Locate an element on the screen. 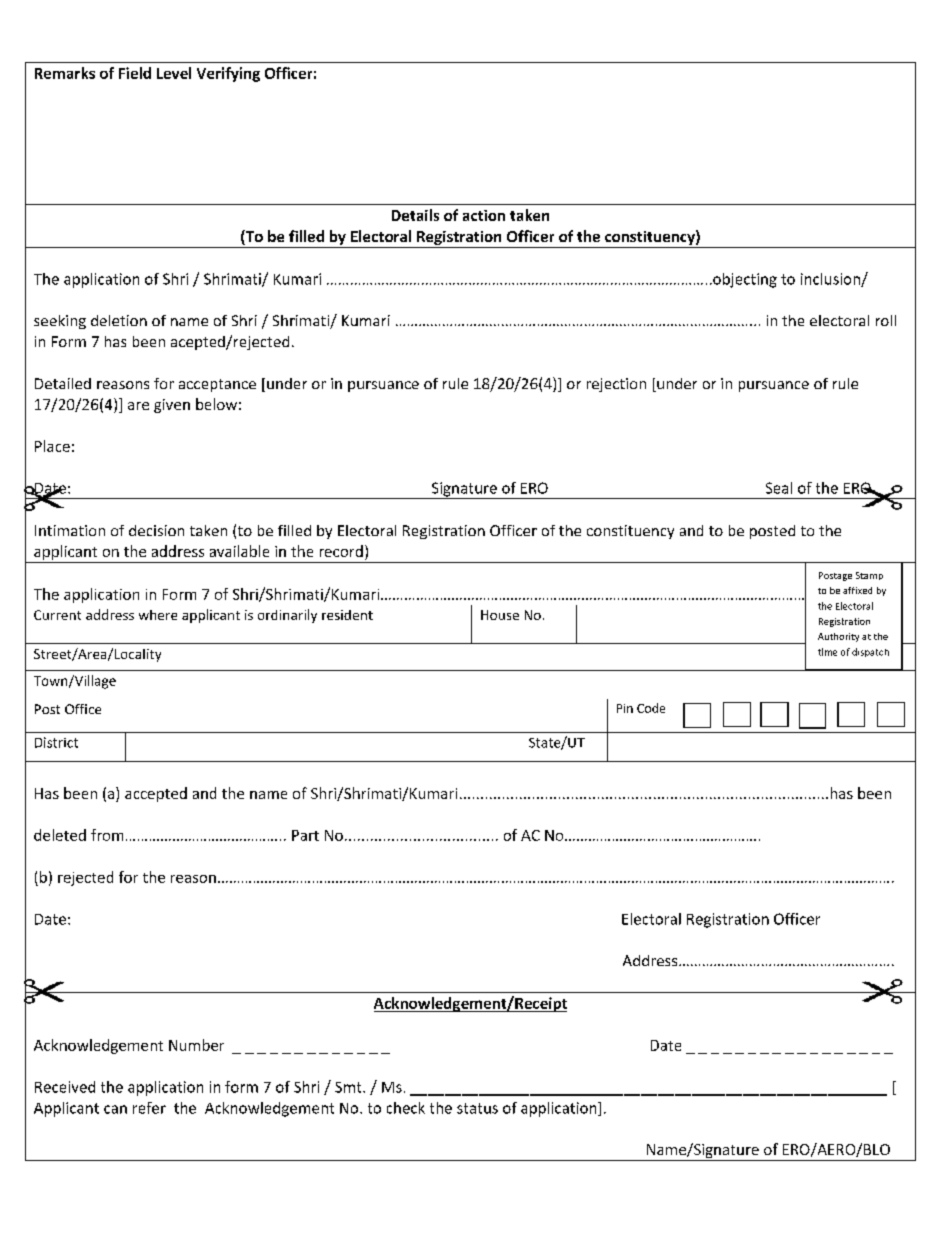 The image size is (952, 1233). given is located at coordinates (172, 406).
